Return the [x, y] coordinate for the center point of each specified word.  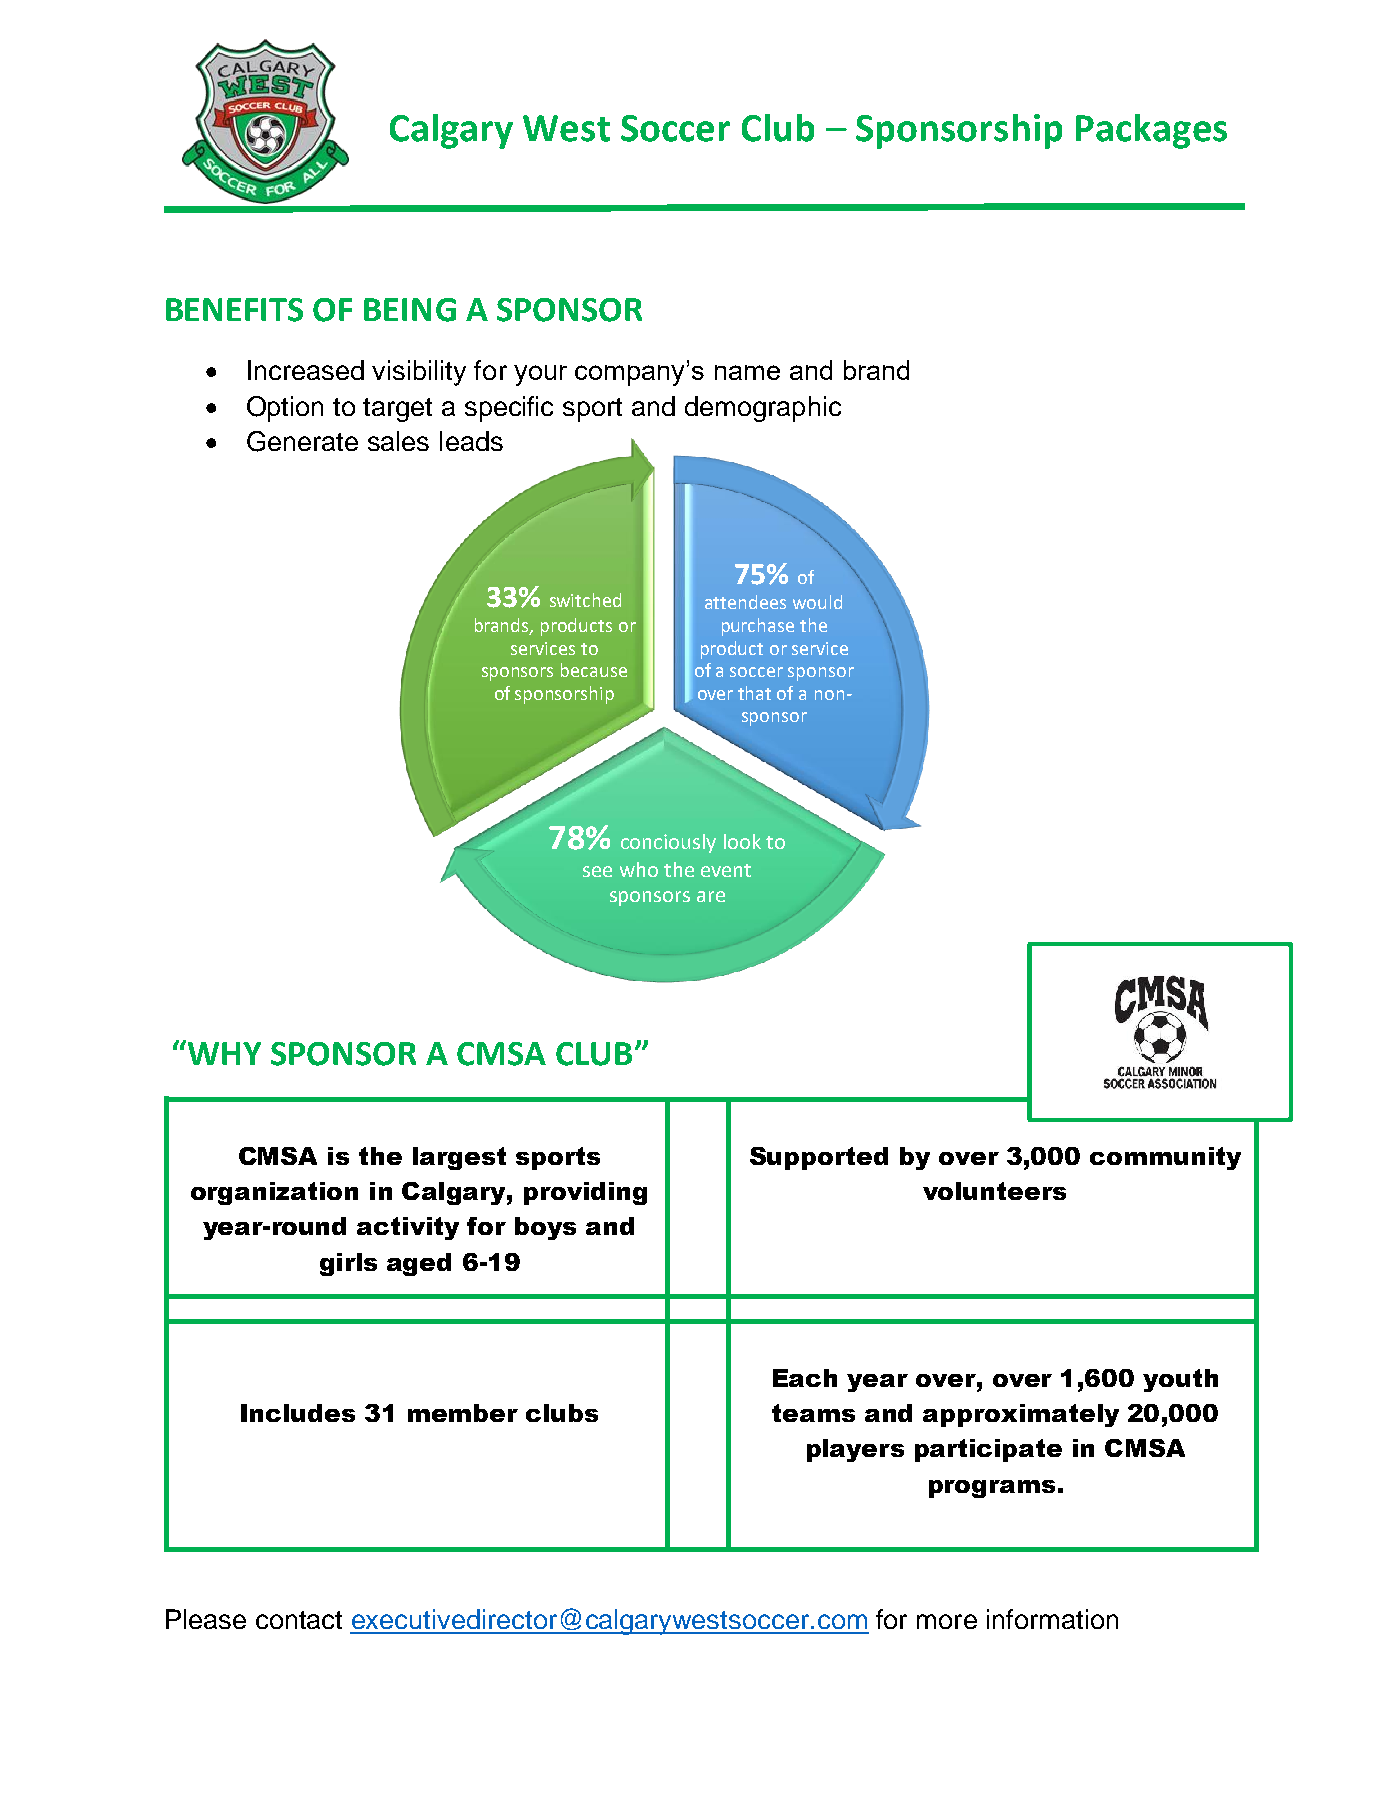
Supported [819, 1158]
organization [274, 1193]
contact [299, 1620]
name [747, 372]
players [855, 1450]
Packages [1151, 131]
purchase [758, 627]
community [1165, 1158]
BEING [410, 310]
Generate [302, 441]
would [817, 602]
